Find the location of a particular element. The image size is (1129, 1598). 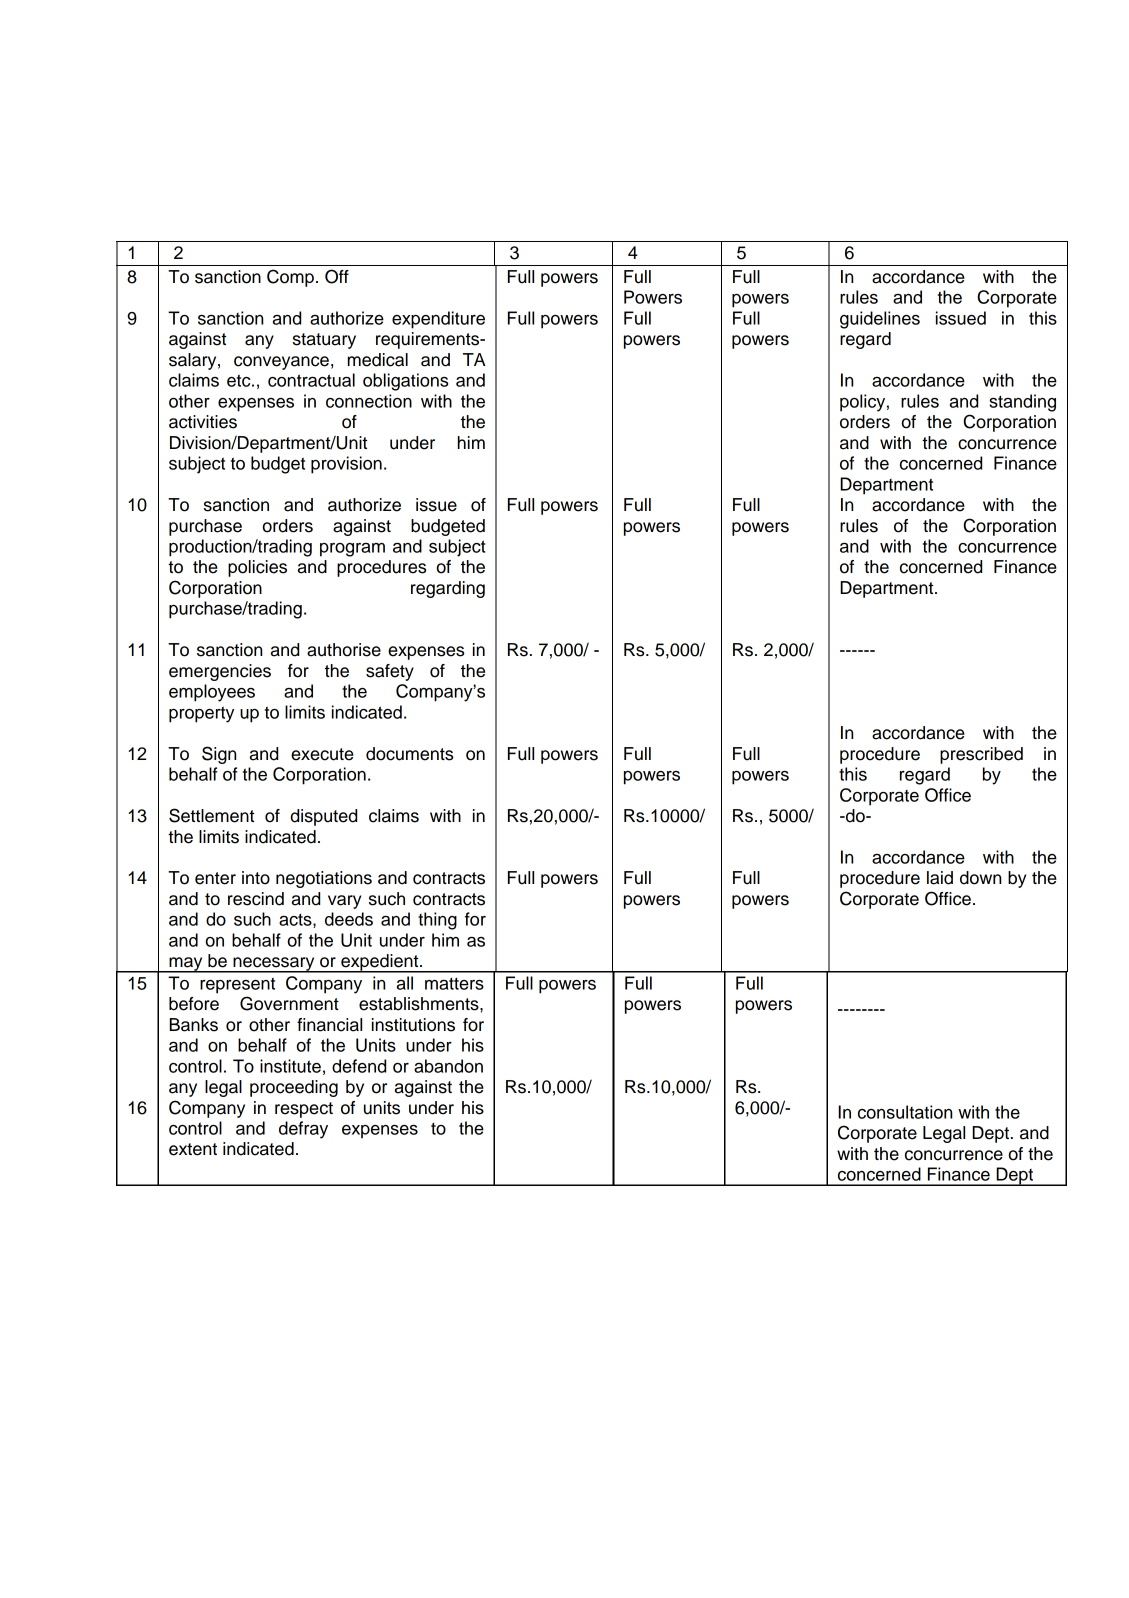

safety is located at coordinates (390, 672).
